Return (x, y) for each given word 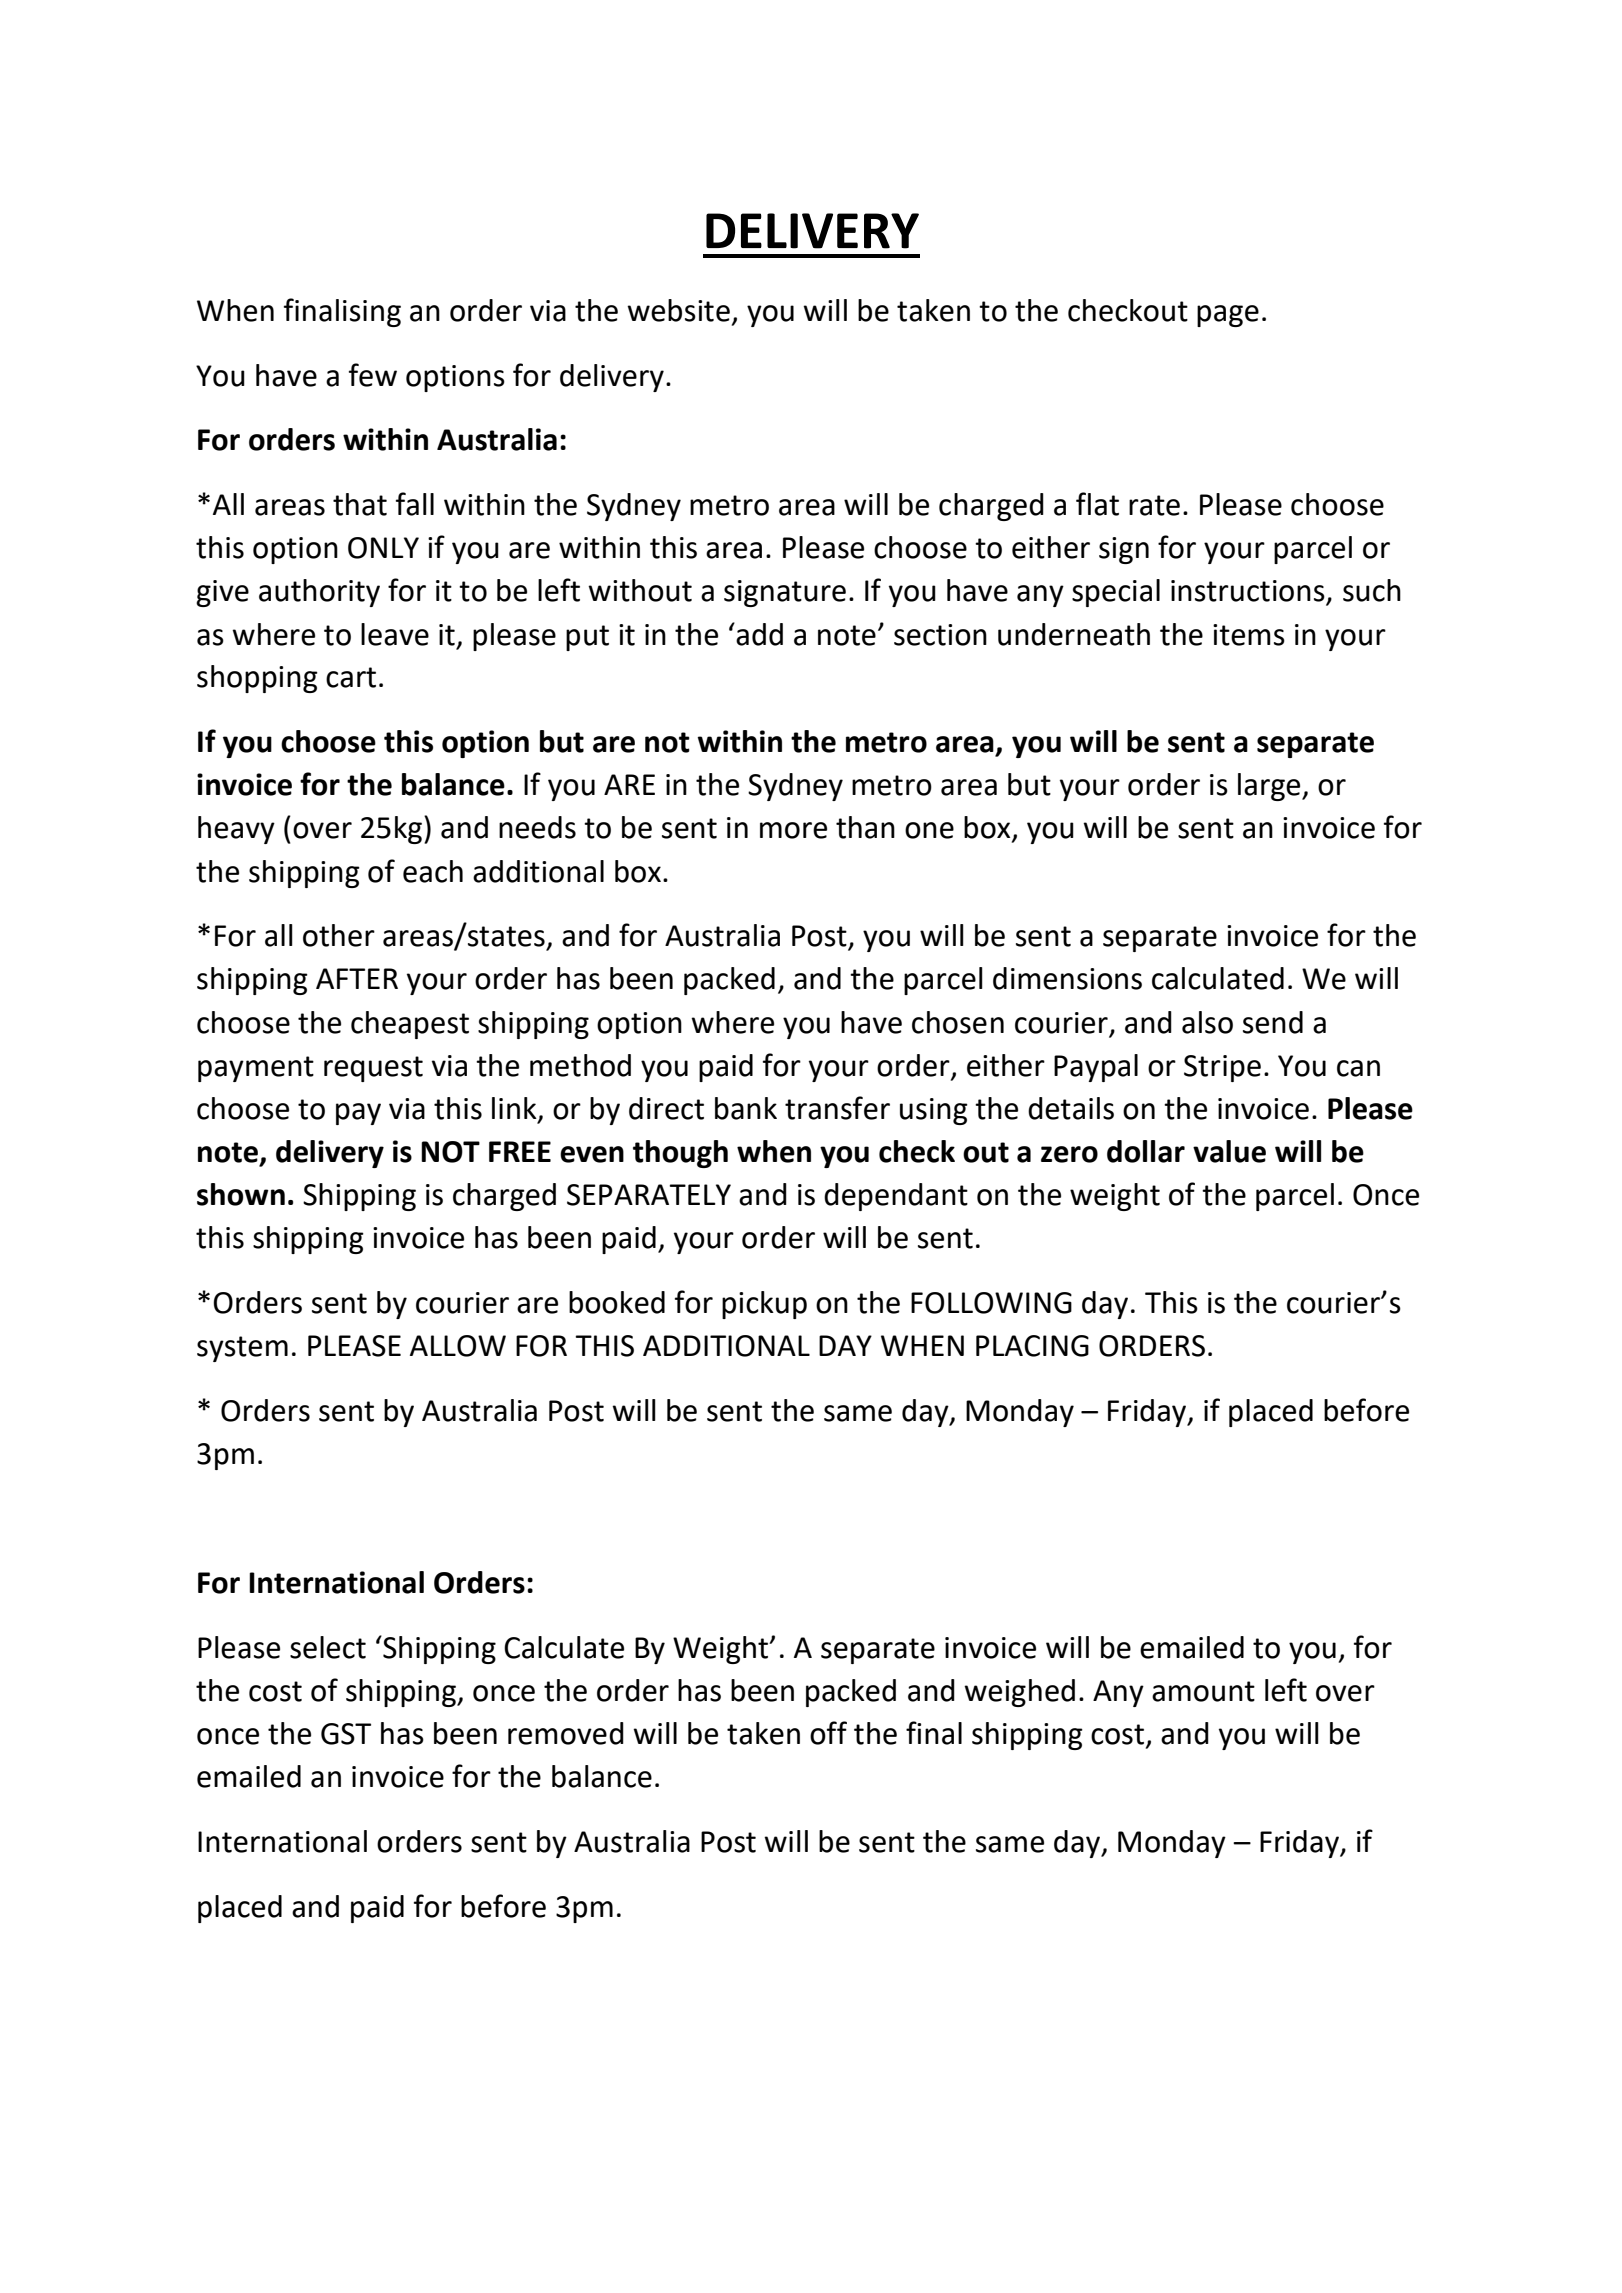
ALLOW (458, 1346)
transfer (837, 1108)
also (1207, 1022)
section (940, 635)
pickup (764, 1305)
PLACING (1032, 1346)
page (1228, 316)
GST (346, 1734)
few (373, 375)
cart (351, 677)
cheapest (410, 1025)
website (678, 310)
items (1249, 635)
